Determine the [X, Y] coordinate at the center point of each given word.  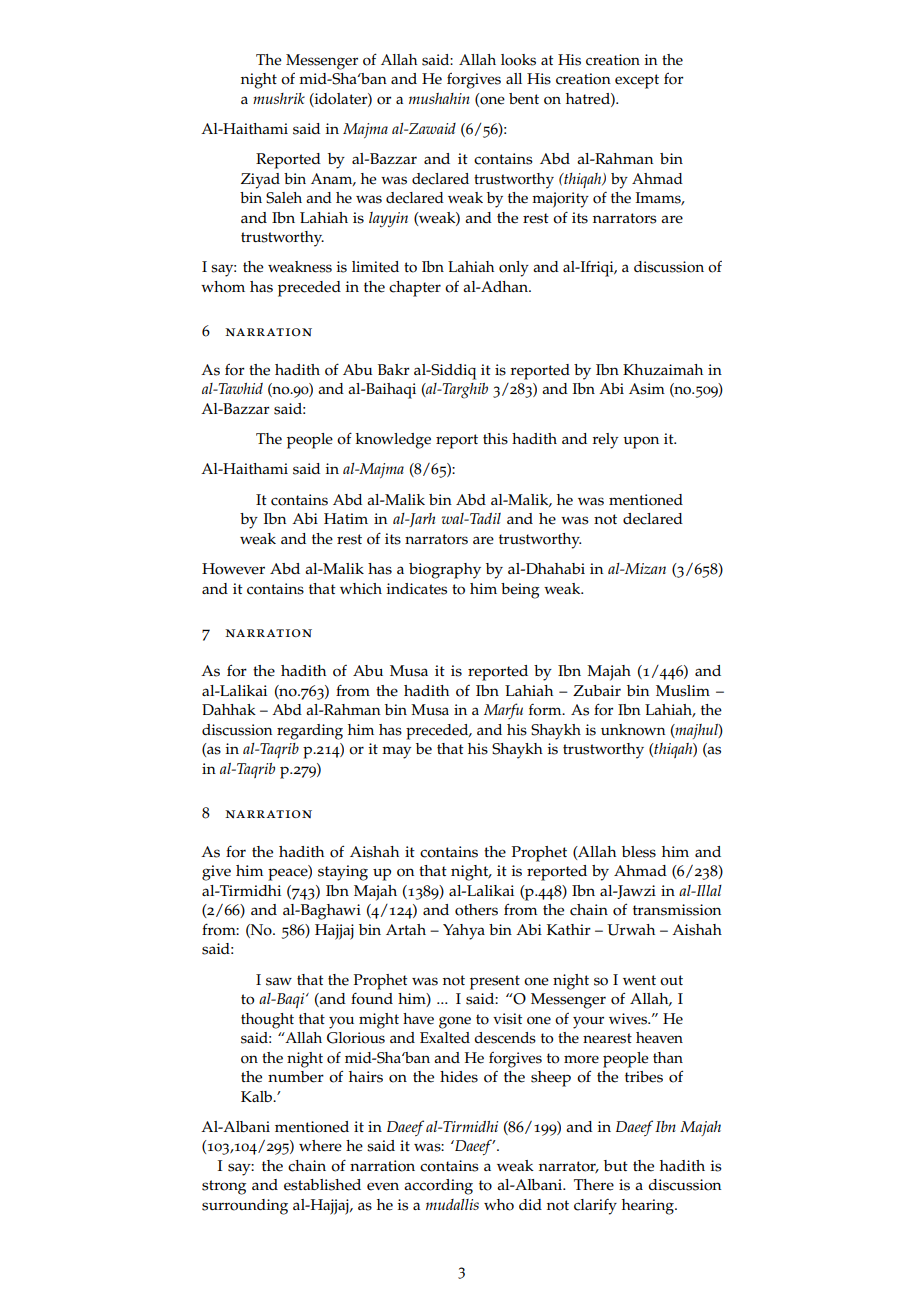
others [476, 910]
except [637, 81]
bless [639, 852]
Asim [647, 389]
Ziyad [260, 181]
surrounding [245, 1207]
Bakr [394, 369]
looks [518, 60]
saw [279, 981]
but [616, 1165]
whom [223, 287]
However [233, 569]
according [438, 1187]
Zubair [597, 690]
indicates [417, 589]
